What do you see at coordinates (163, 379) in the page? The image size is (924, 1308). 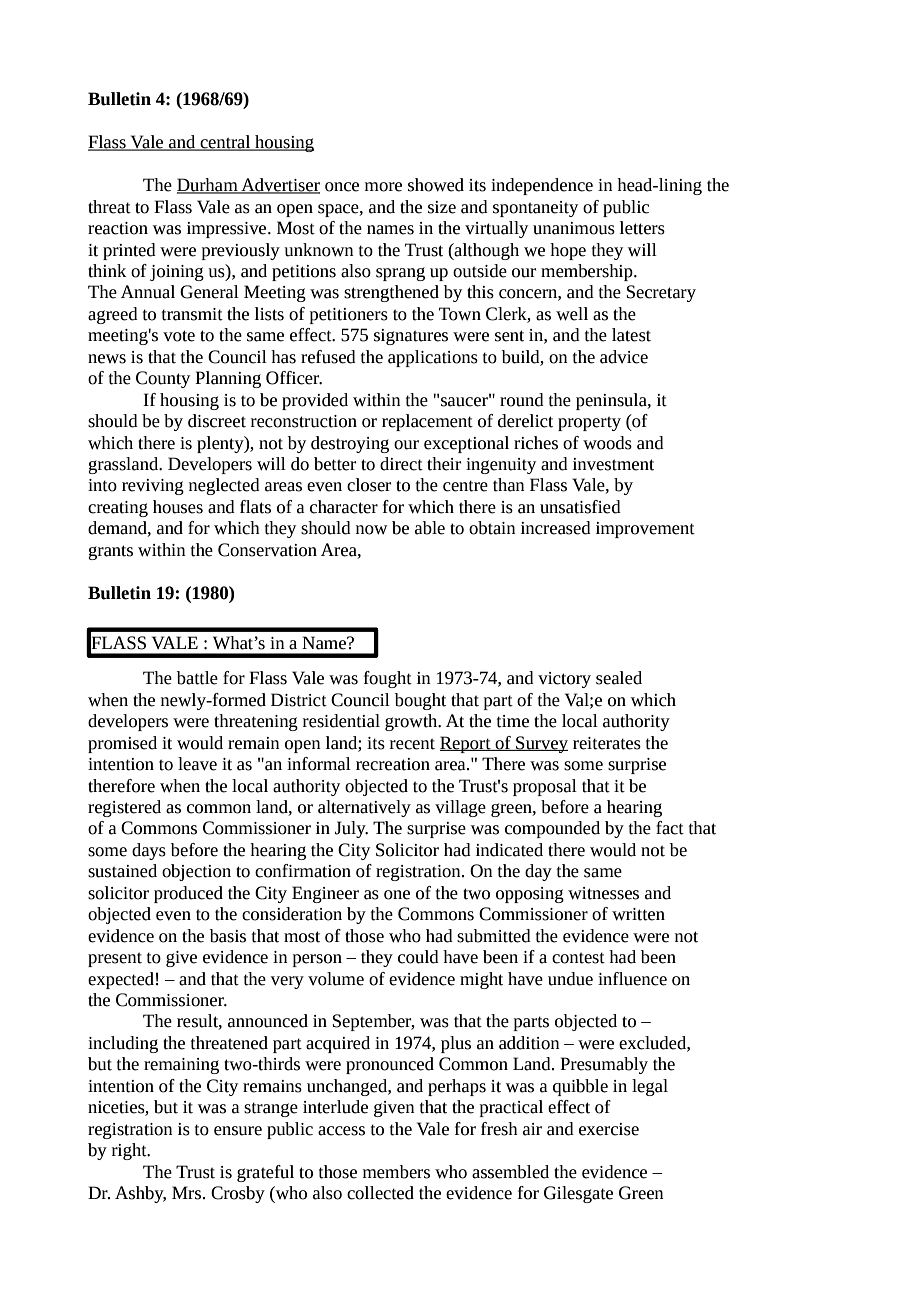 I see `County` at bounding box center [163, 379].
